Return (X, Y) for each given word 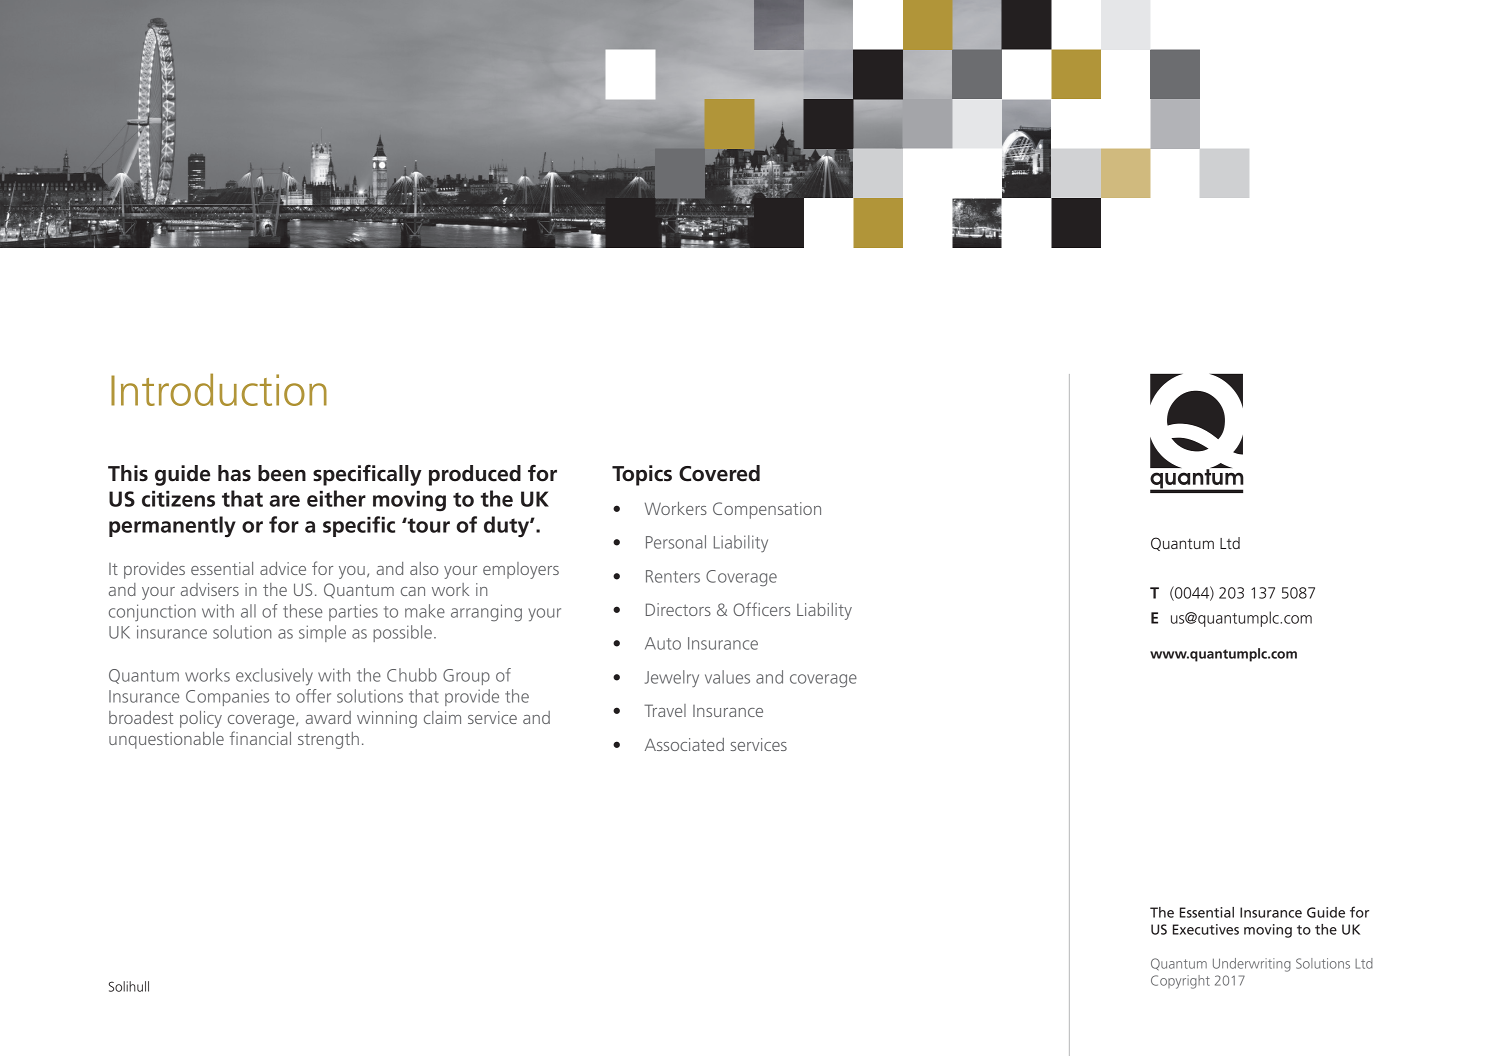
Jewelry (672, 678)
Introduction (219, 389)
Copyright (1180, 982)
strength (328, 740)
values (727, 677)
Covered (719, 473)
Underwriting (1252, 965)
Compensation (767, 510)
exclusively (274, 676)
